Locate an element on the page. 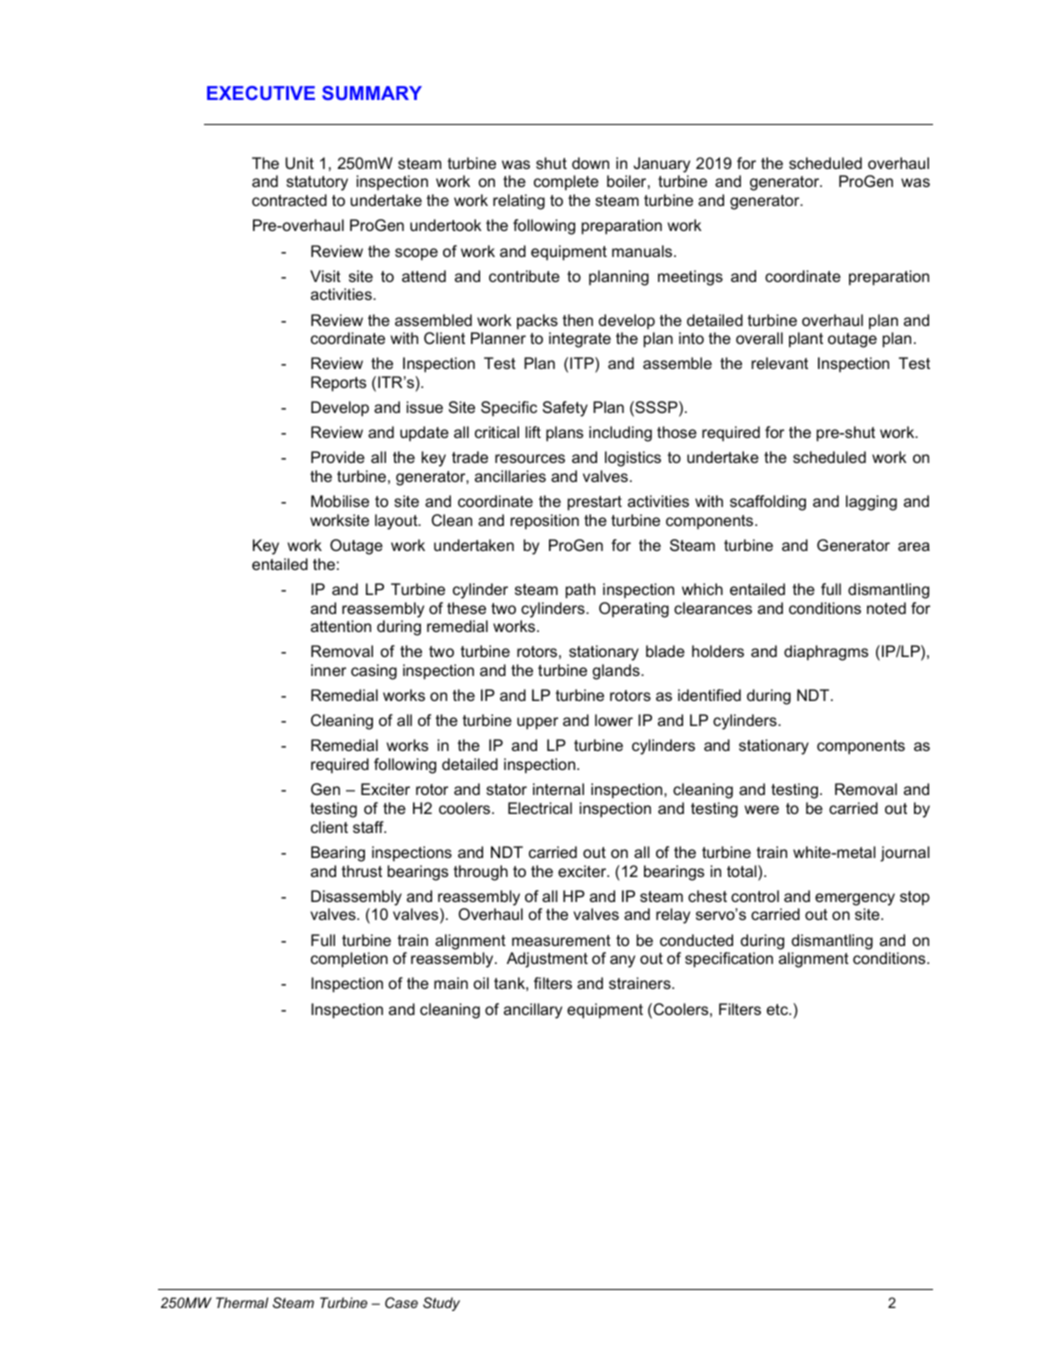 This document has height=1368, width=1057. January is located at coordinates (661, 165).
